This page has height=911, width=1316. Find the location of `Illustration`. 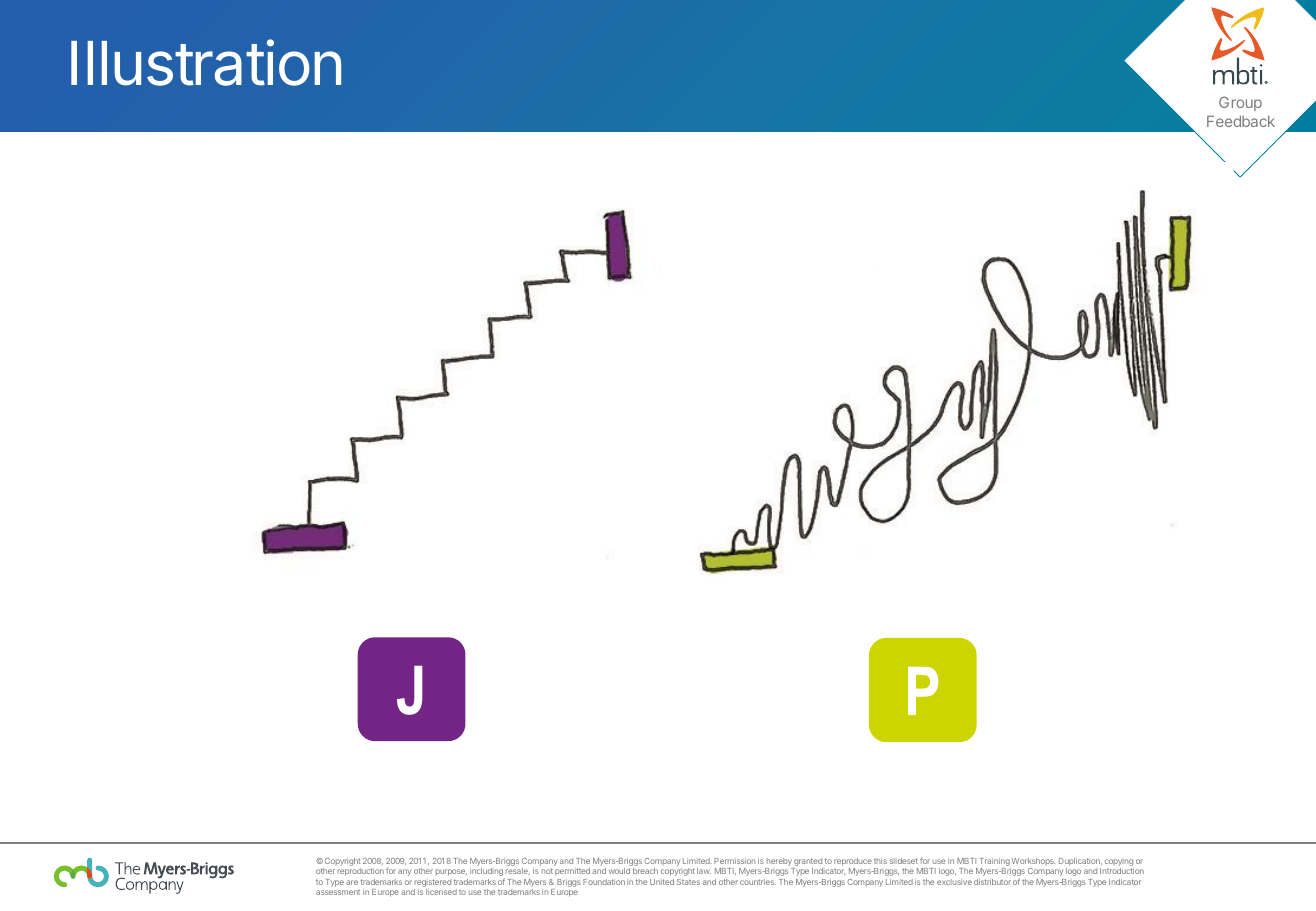

Illustration is located at coordinates (206, 62).
